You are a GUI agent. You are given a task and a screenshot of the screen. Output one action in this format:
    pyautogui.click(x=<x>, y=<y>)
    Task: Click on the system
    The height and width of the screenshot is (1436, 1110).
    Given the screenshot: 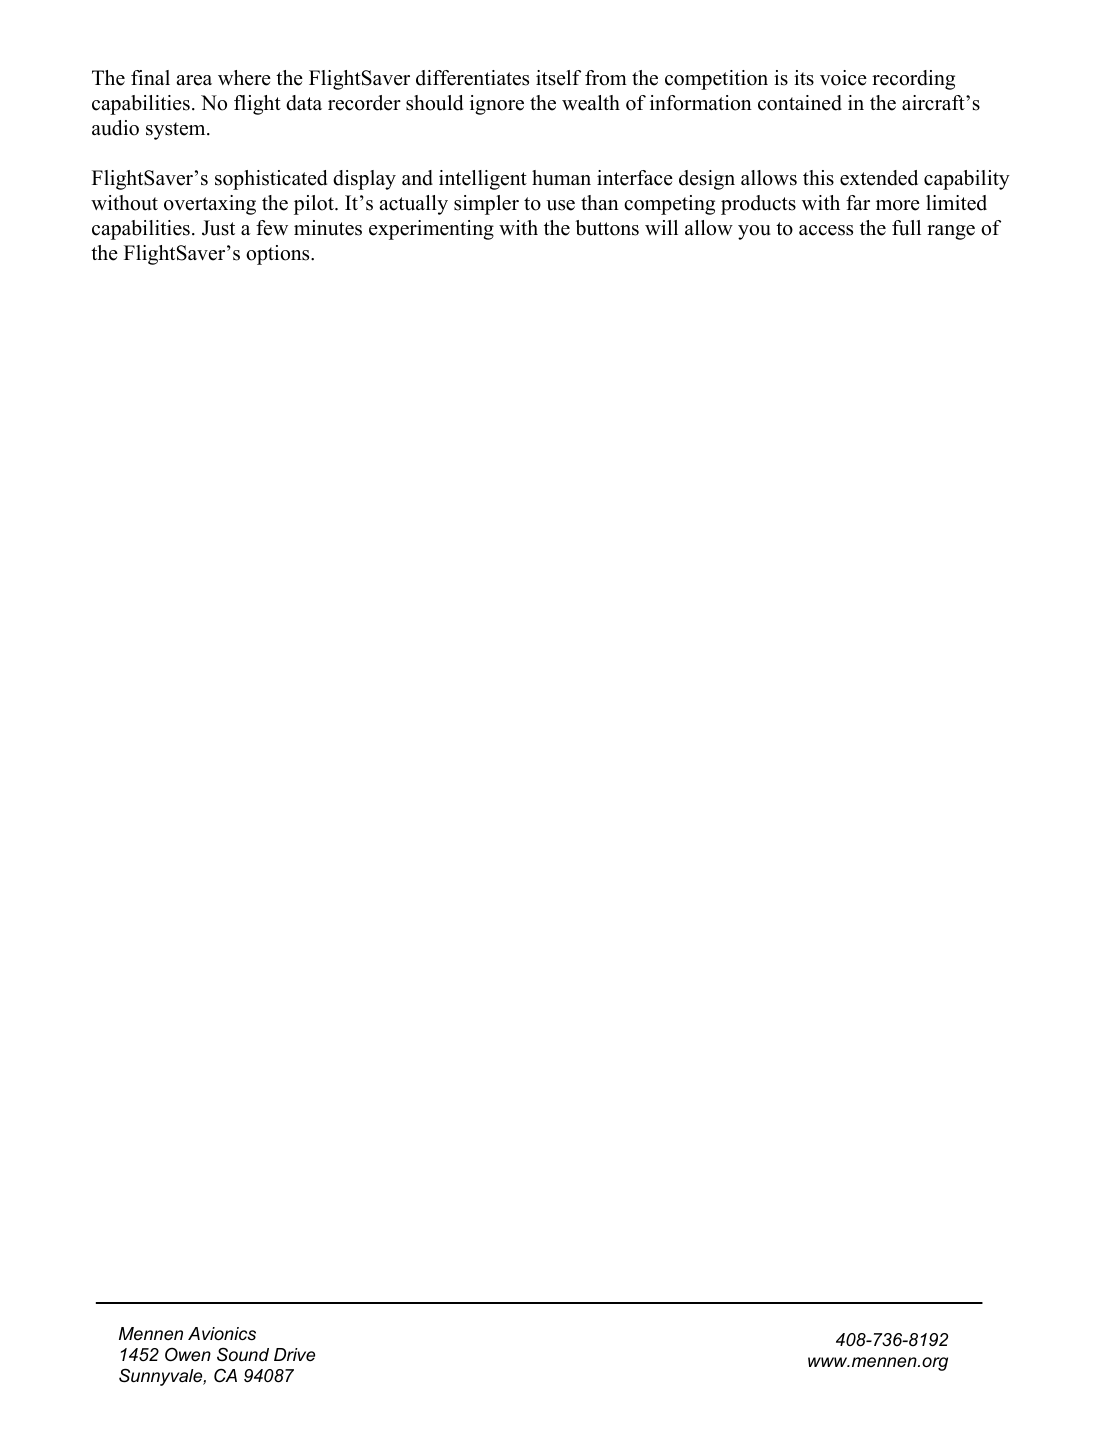 What is the action you would take?
    pyautogui.click(x=177, y=131)
